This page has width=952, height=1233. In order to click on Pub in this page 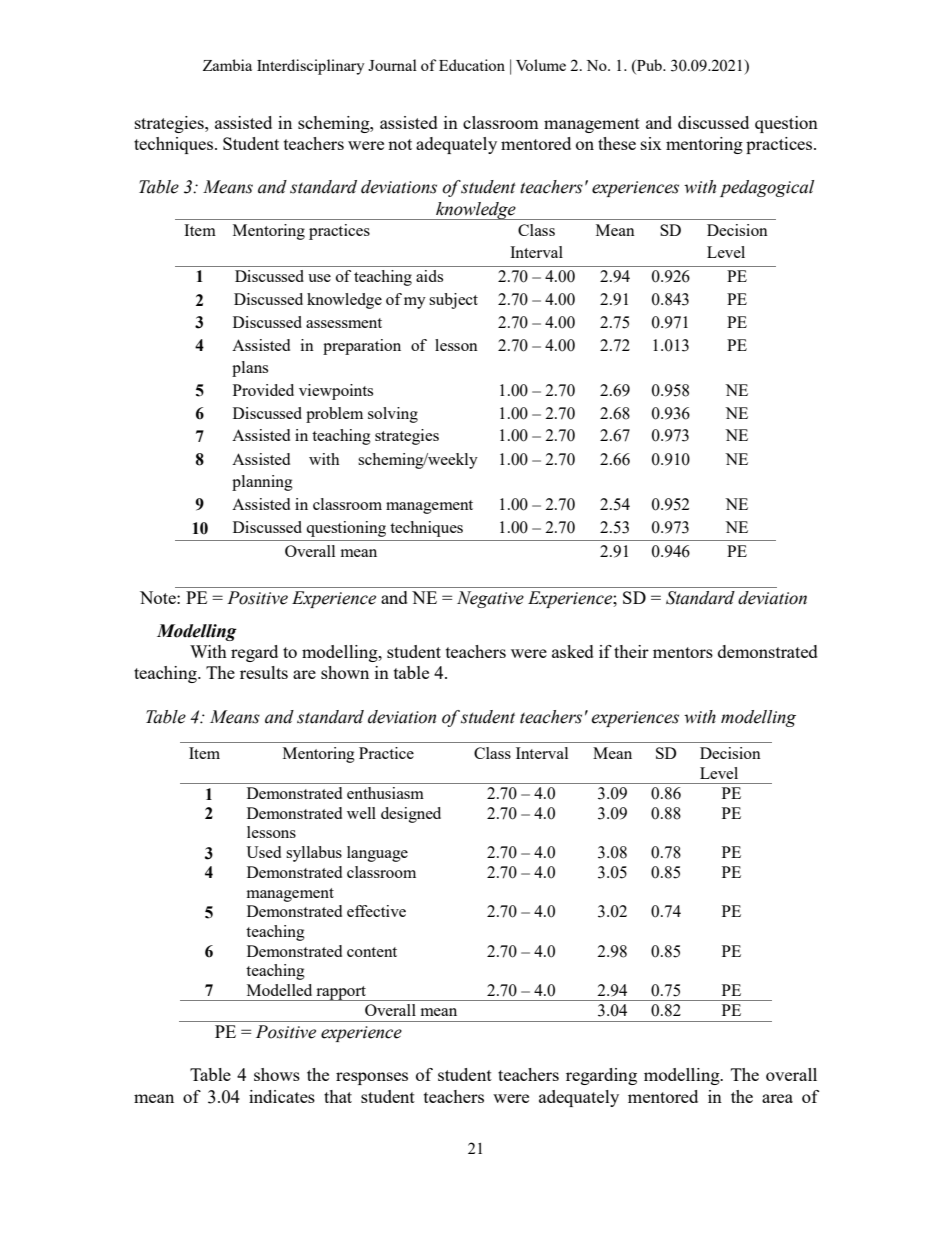, I will do `click(649, 65)`.
